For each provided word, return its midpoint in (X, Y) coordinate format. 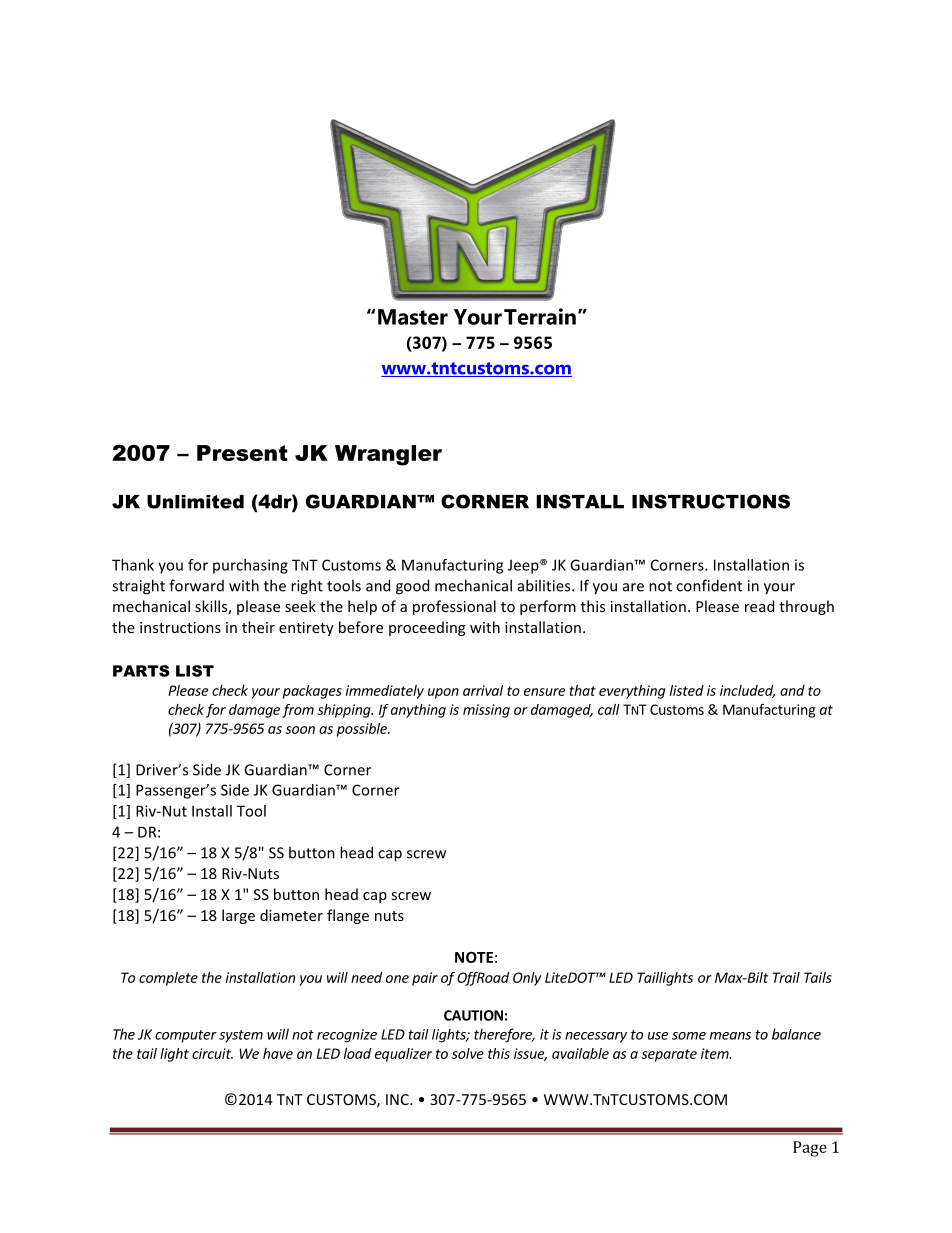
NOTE (474, 957)
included (747, 691)
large (238, 916)
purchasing (250, 566)
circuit (212, 1053)
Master (413, 317)
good (412, 587)
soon (300, 730)
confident (709, 585)
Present (242, 453)
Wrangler (388, 455)
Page (810, 1149)
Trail (786, 977)
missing (486, 711)
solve (468, 1053)
